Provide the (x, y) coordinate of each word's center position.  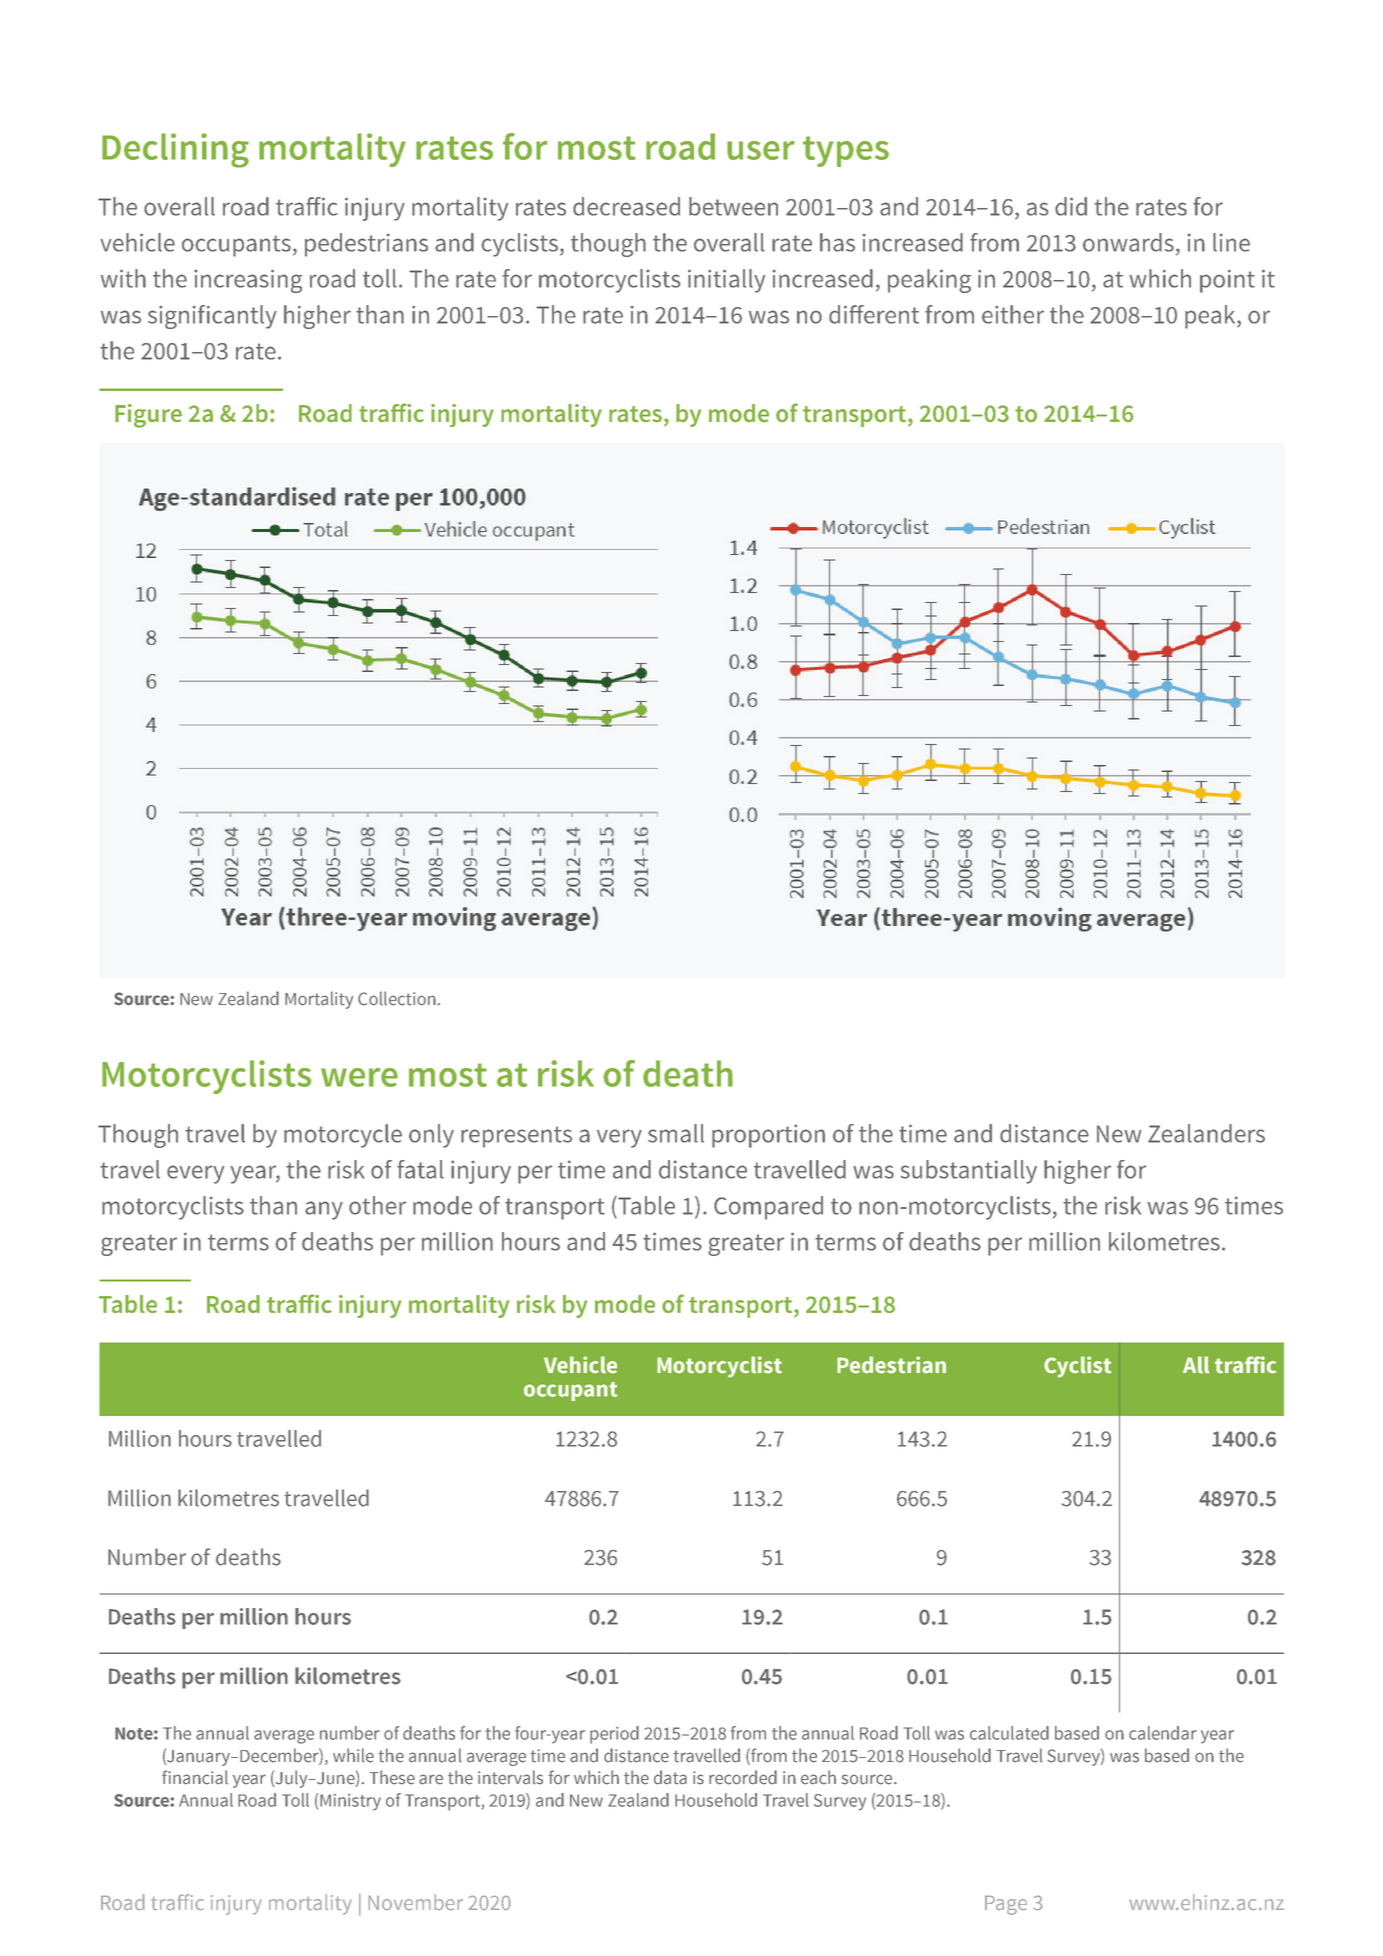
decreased (626, 206)
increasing (248, 281)
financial (195, 1777)
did (1071, 206)
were (359, 1077)
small (676, 1133)
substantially (969, 1172)
